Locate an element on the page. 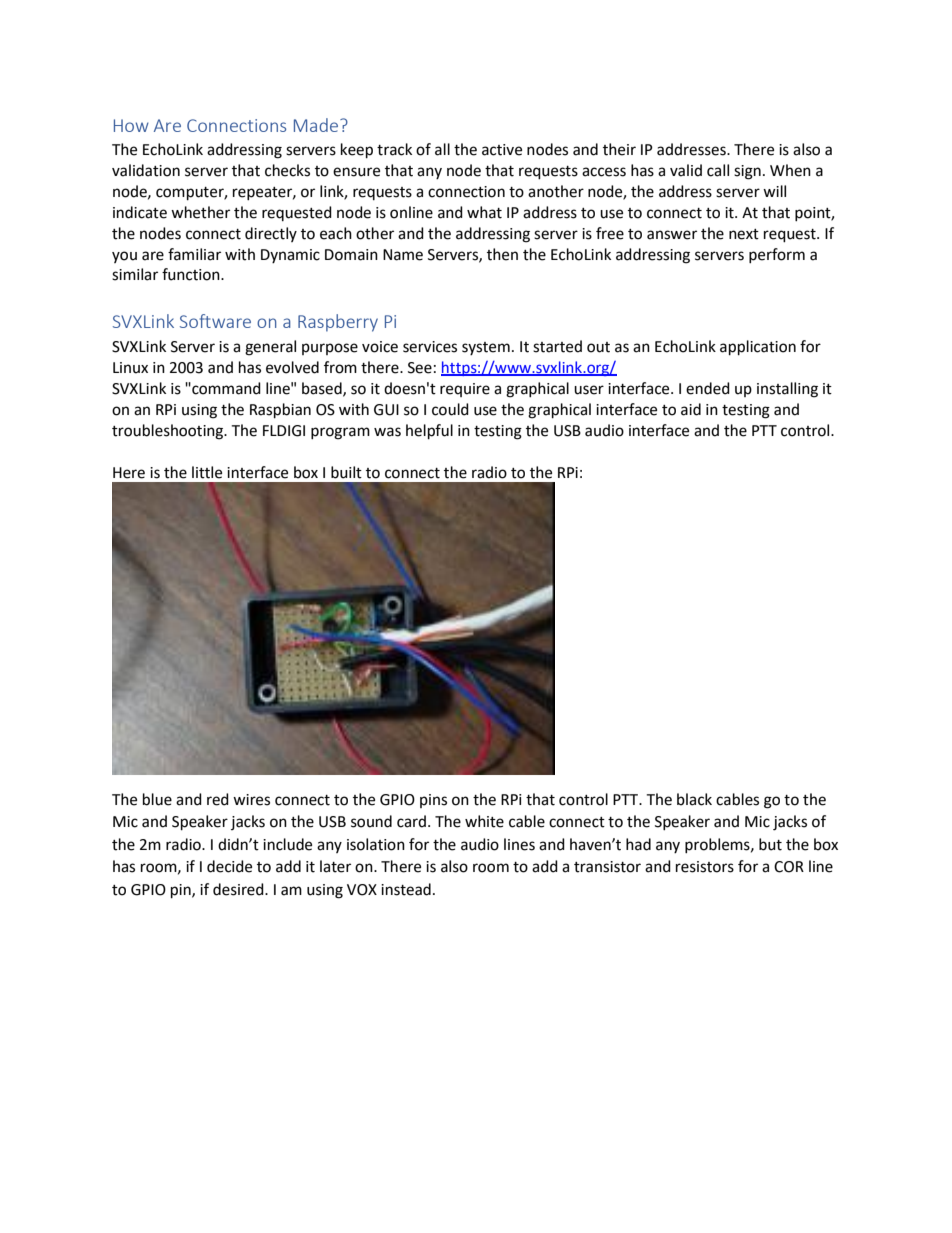  ended is located at coordinates (708, 388).
